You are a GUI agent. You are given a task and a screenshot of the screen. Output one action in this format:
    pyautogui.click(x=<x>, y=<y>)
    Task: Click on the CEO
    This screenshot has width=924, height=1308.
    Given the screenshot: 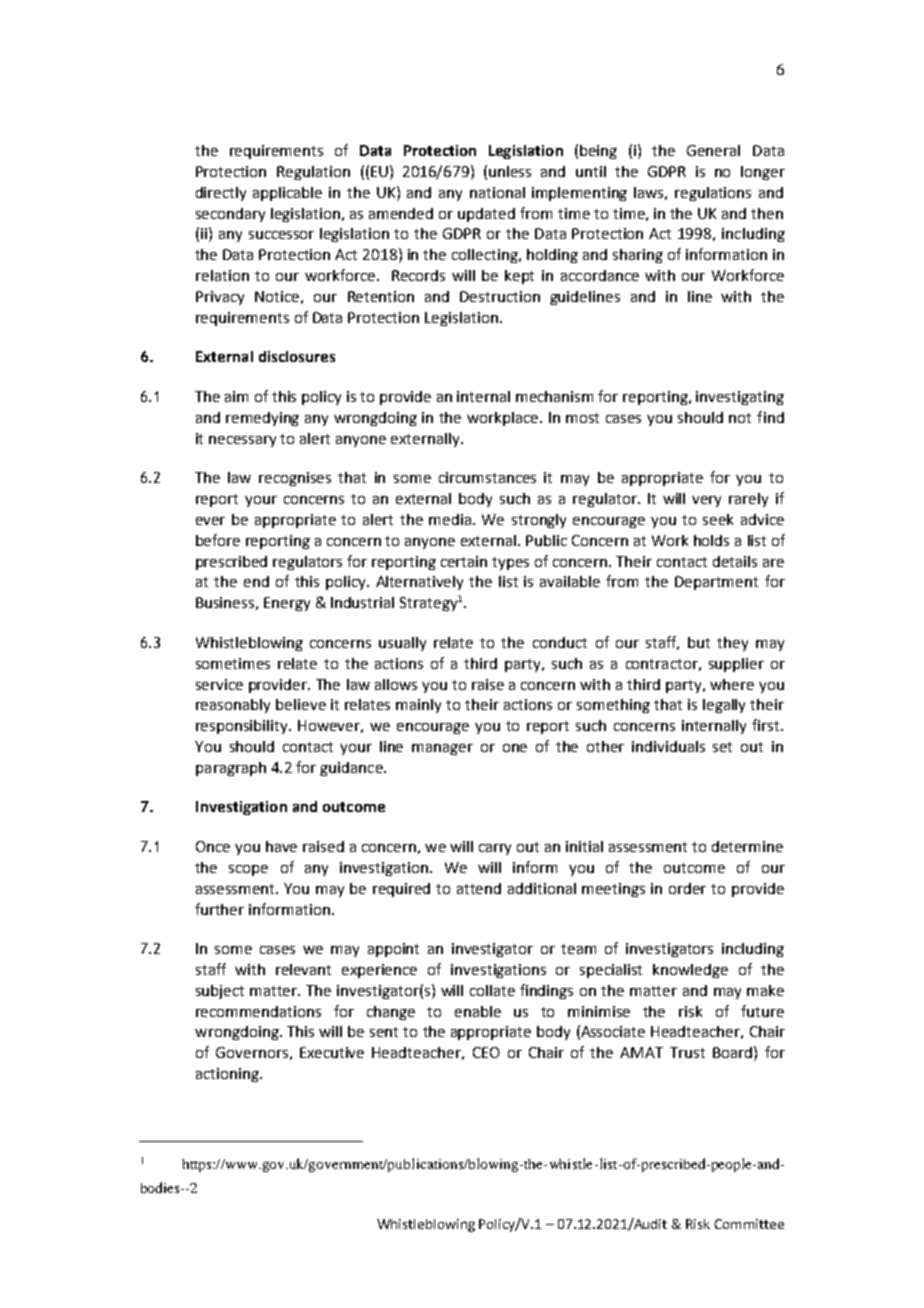 What is the action you would take?
    pyautogui.click(x=486, y=1052)
